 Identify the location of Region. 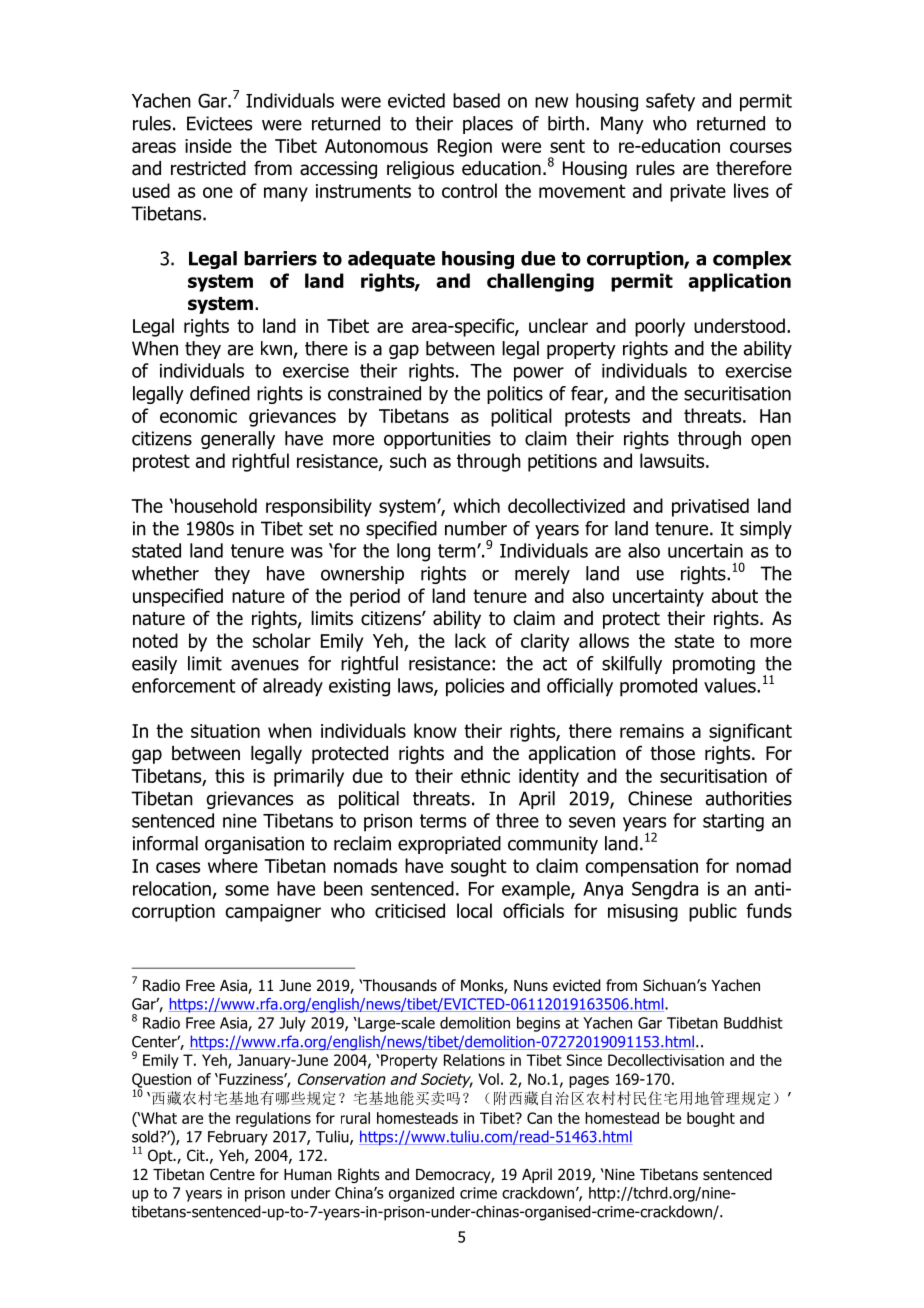
(465, 148).
